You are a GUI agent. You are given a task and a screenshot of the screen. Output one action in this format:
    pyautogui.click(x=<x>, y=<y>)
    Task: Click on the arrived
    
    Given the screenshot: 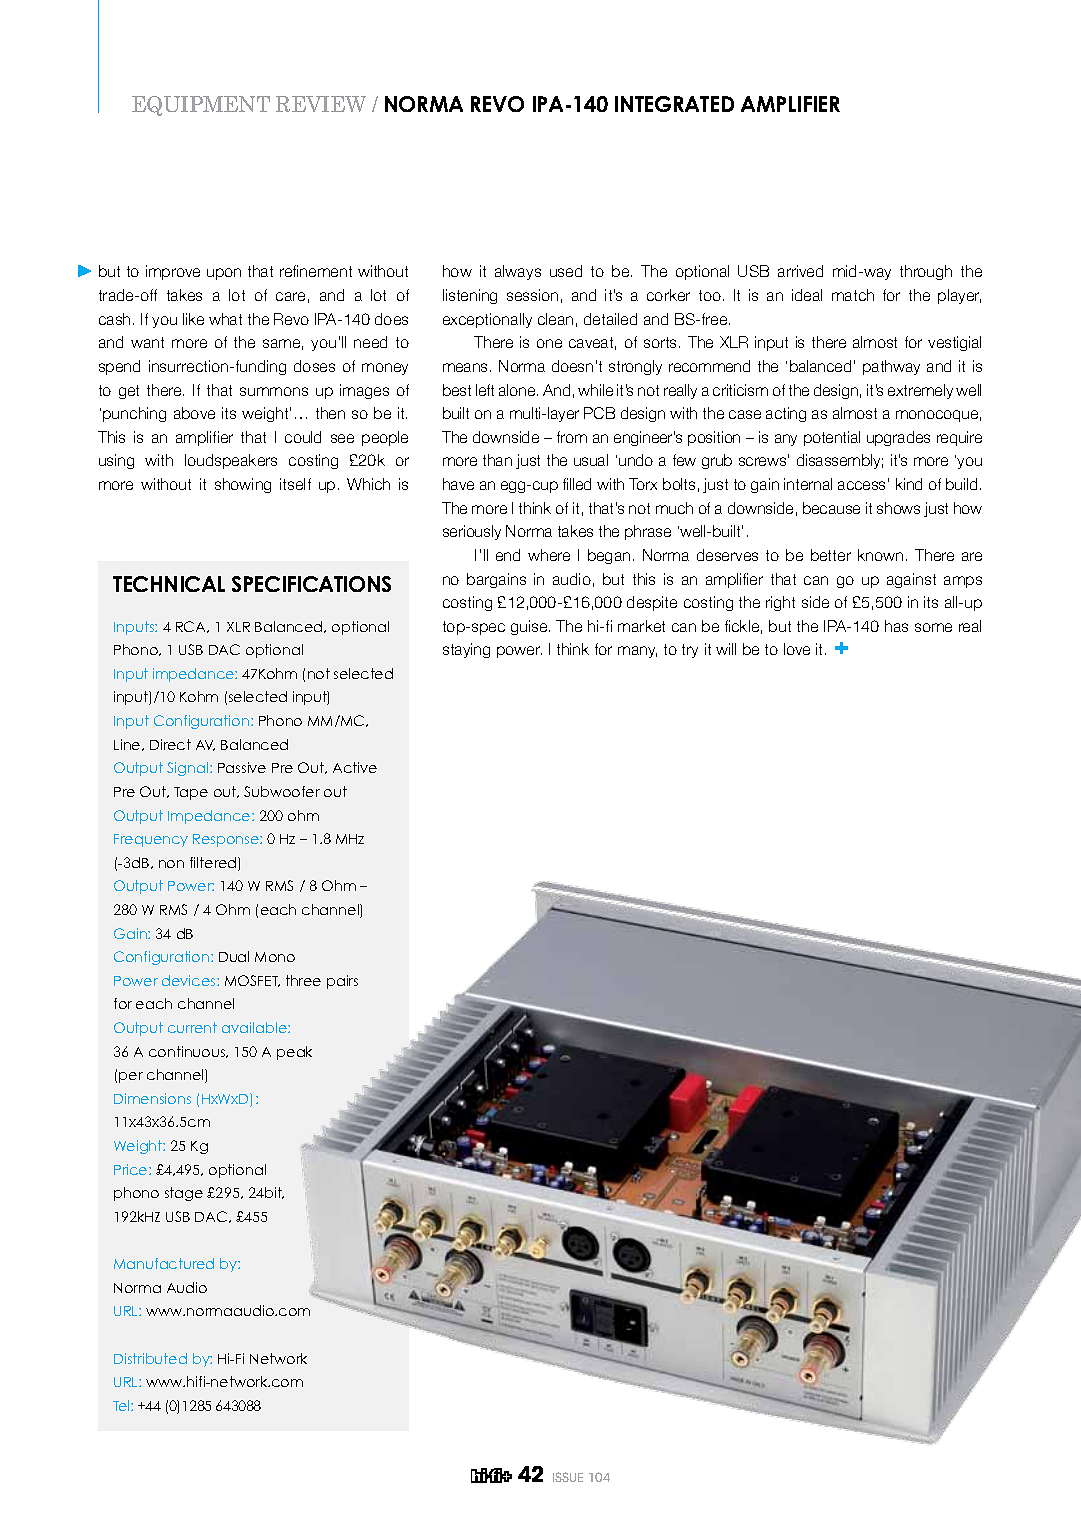 What is the action you would take?
    pyautogui.click(x=800, y=271)
